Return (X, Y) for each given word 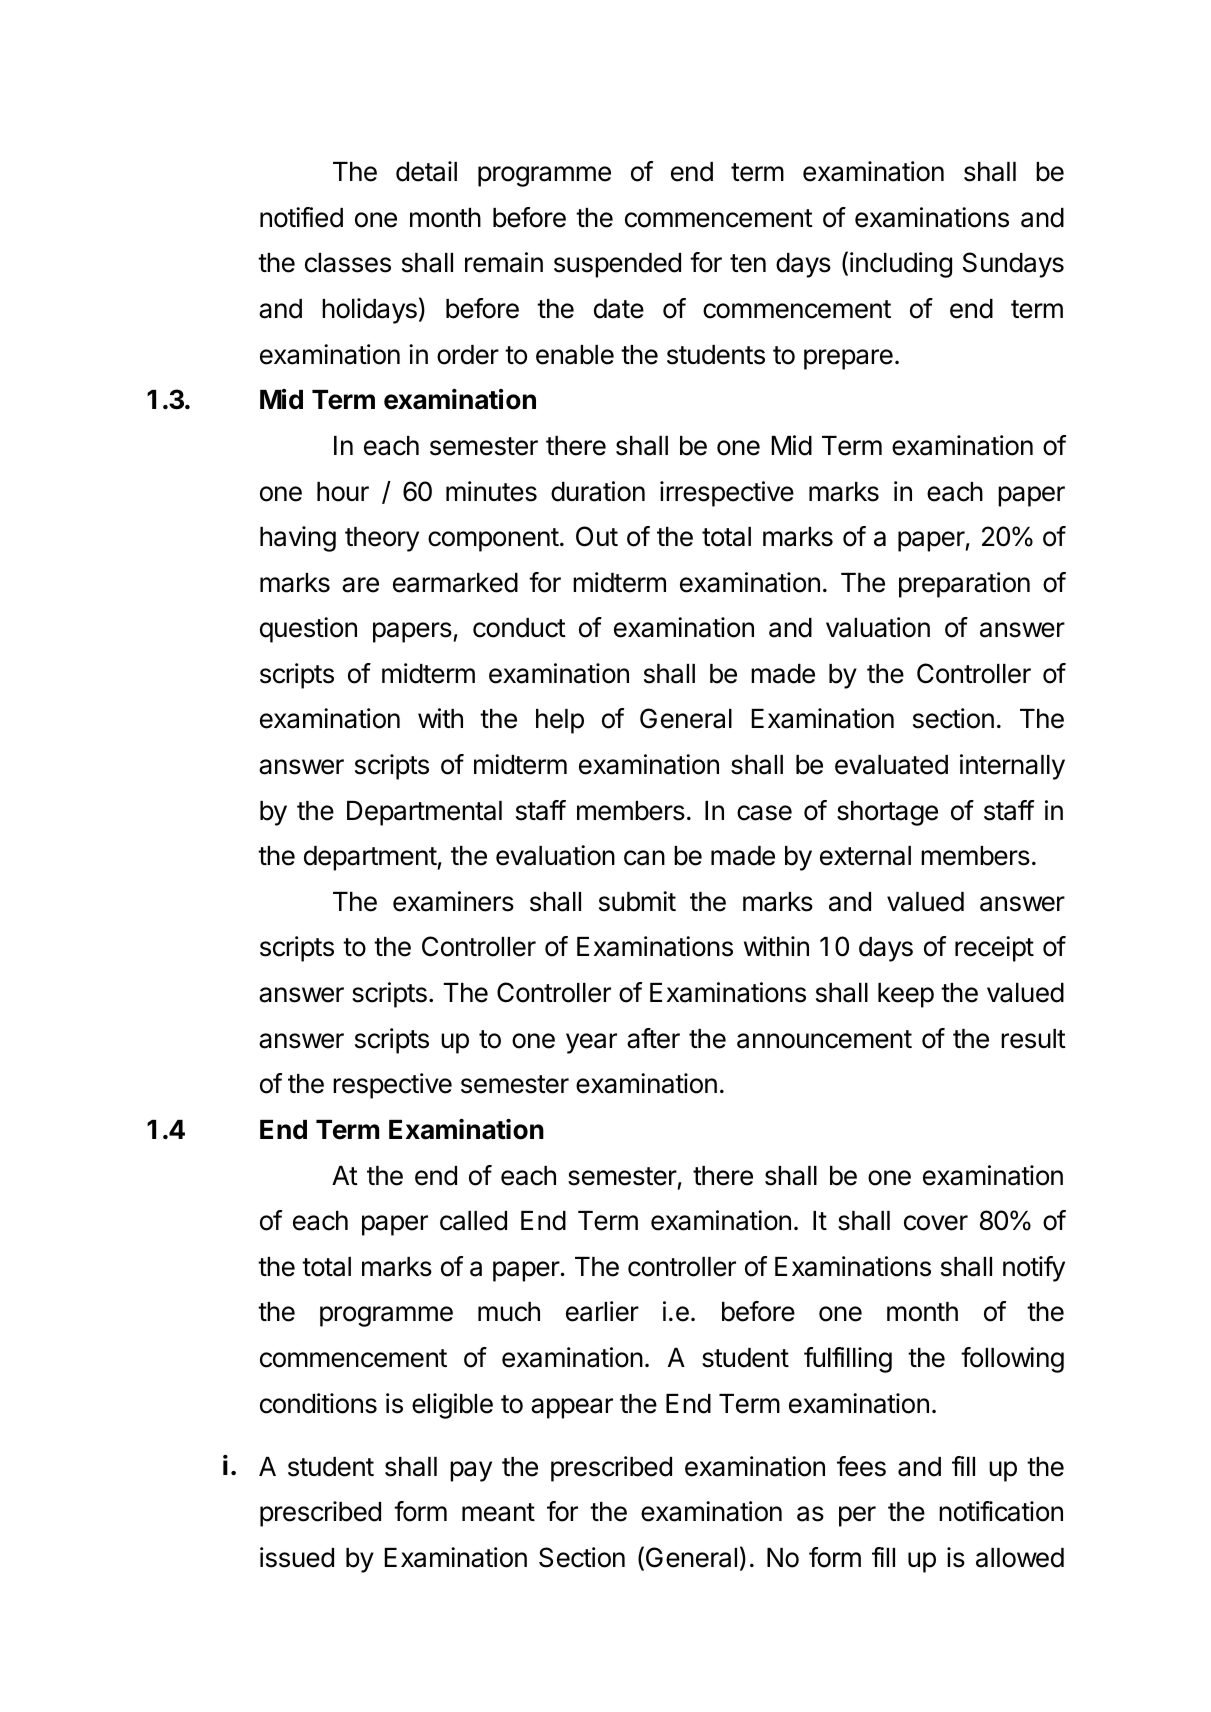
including (901, 265)
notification (1001, 1511)
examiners (453, 901)
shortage (887, 813)
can (644, 858)
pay (471, 1471)
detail (426, 171)
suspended (617, 265)
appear (572, 1408)
